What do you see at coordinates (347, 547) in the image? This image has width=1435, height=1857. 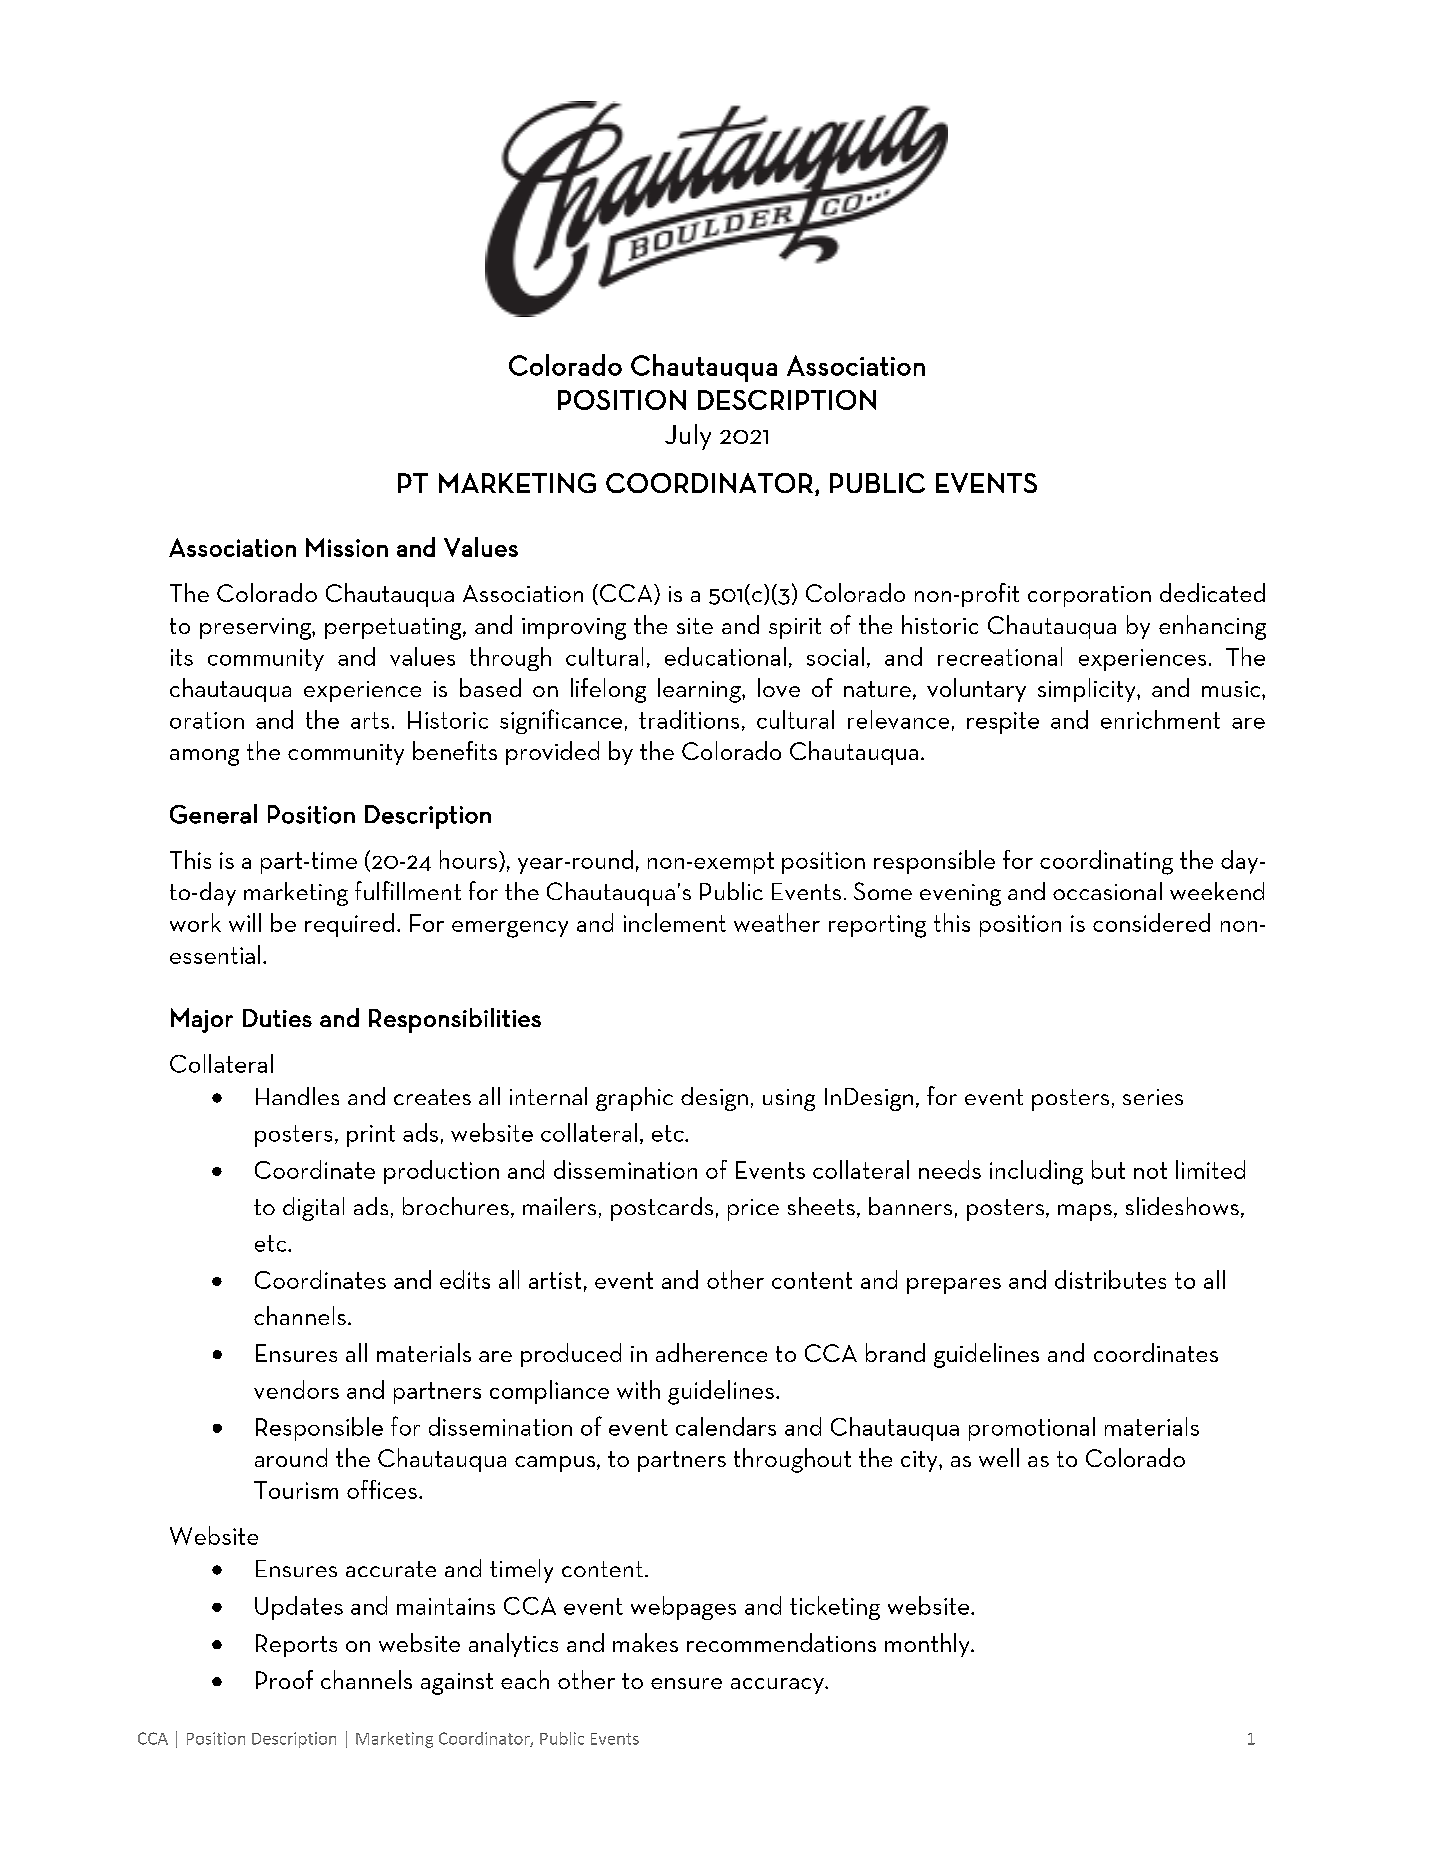 I see `Mission` at bounding box center [347, 547].
